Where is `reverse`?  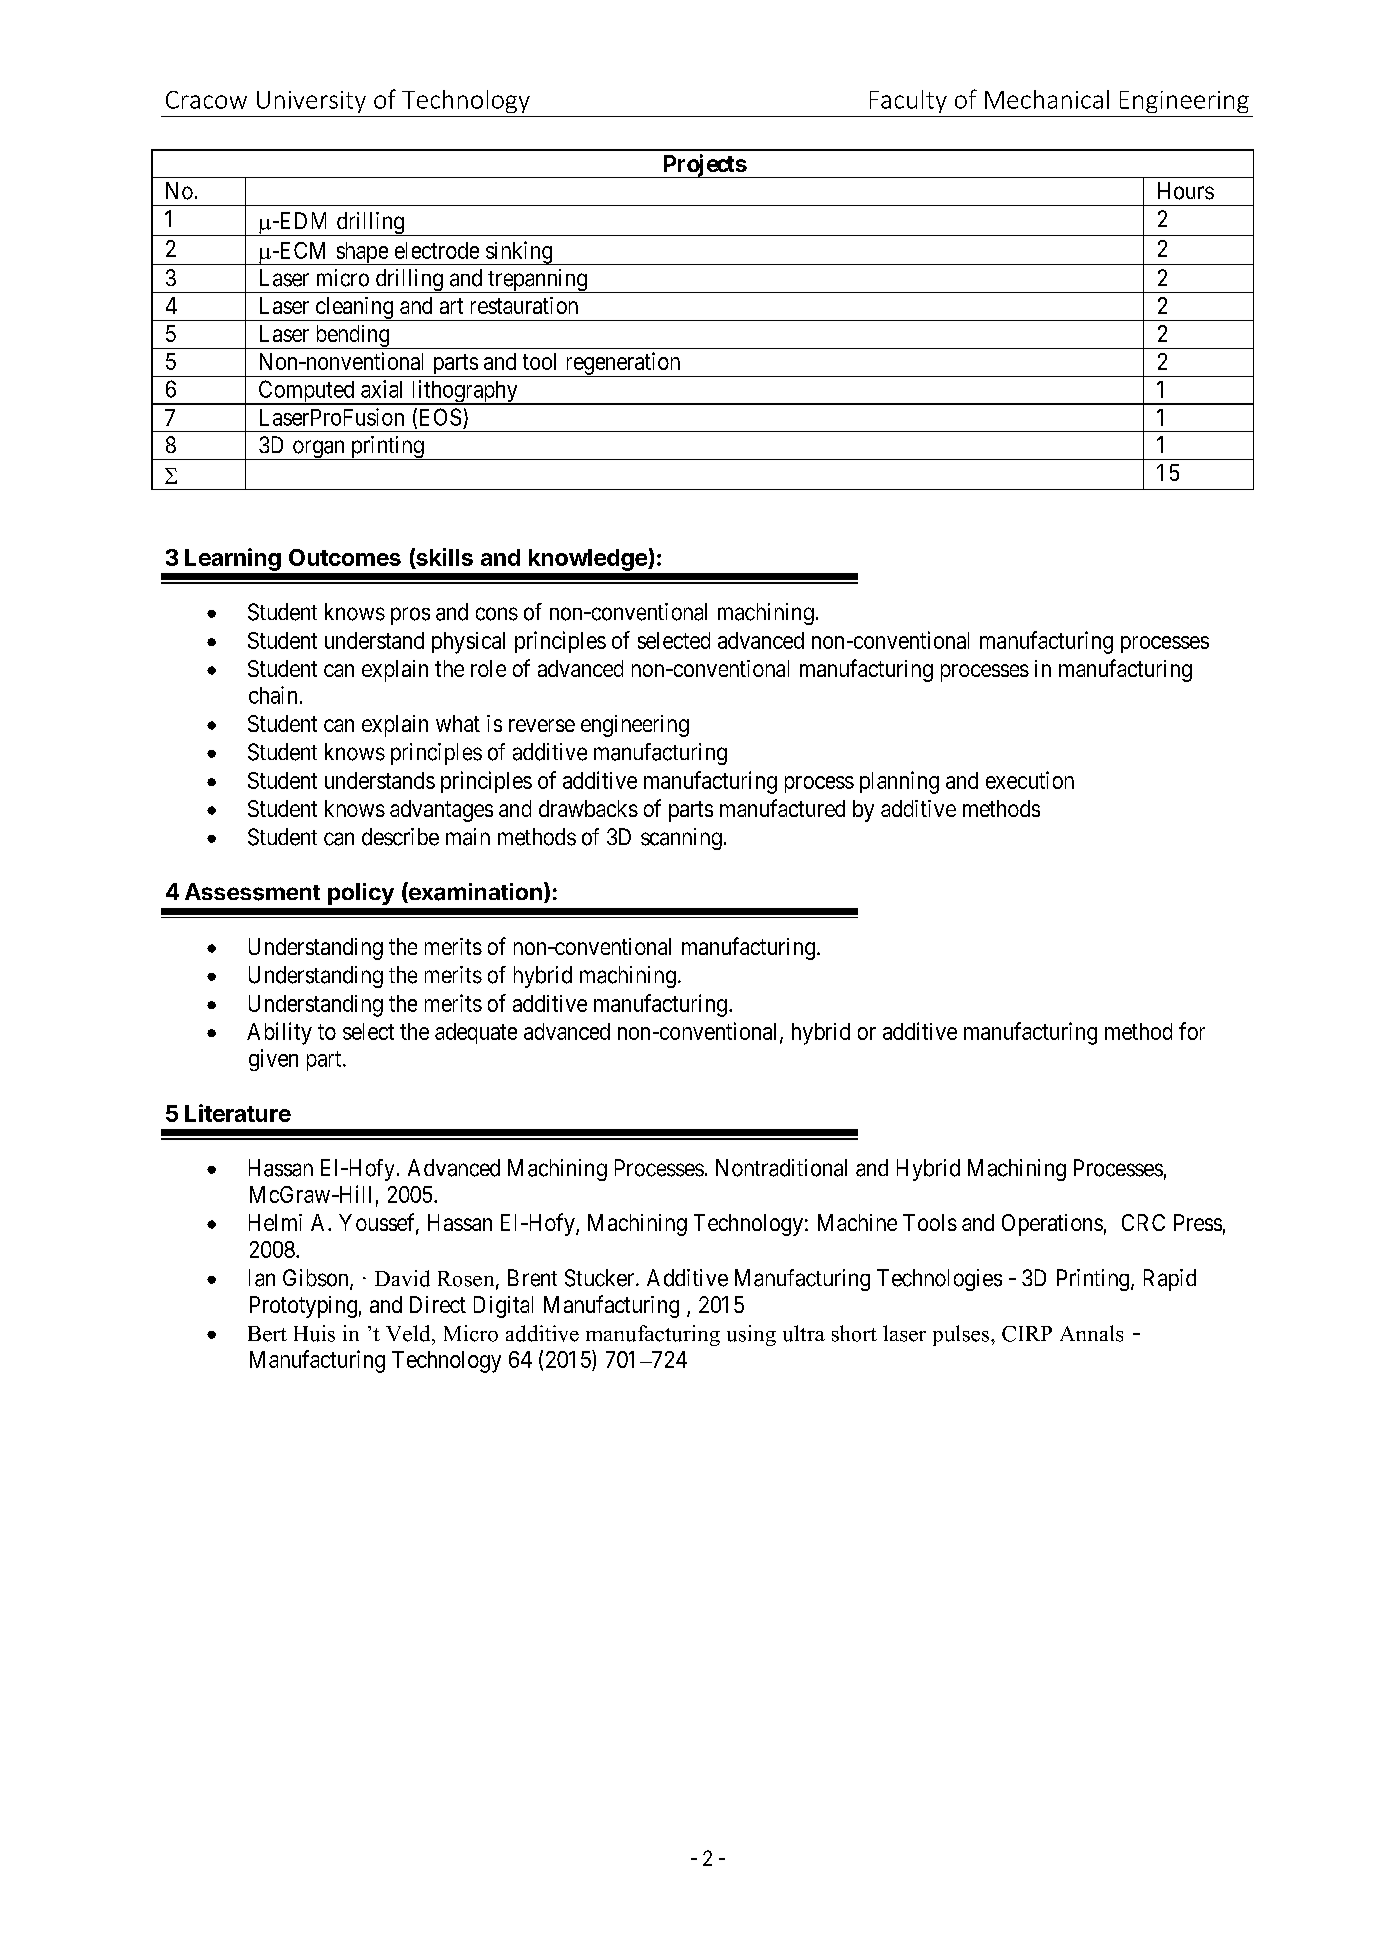 reverse is located at coordinates (542, 725).
